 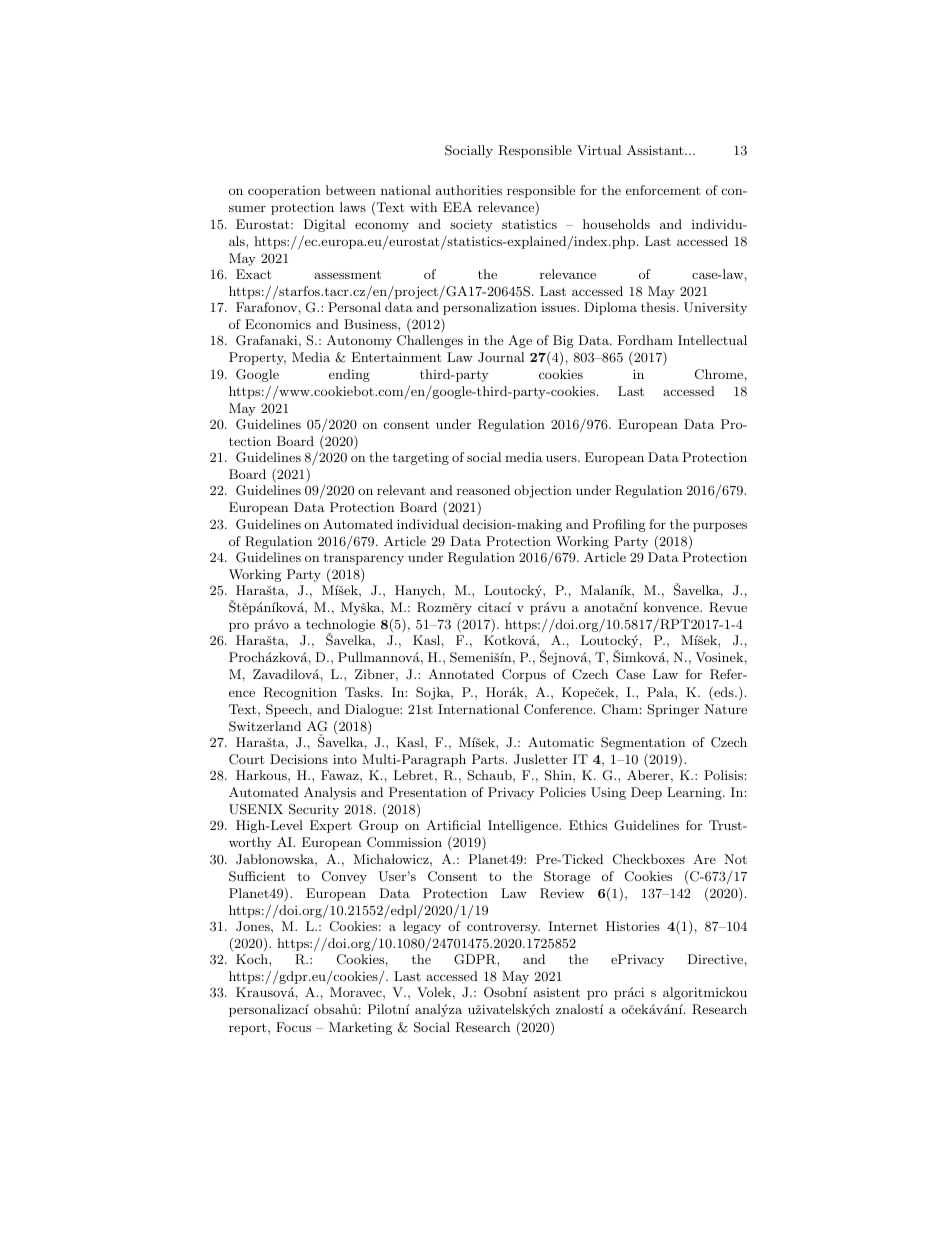 What do you see at coordinates (728, 607) in the screenshot?
I see `Revue` at bounding box center [728, 607].
